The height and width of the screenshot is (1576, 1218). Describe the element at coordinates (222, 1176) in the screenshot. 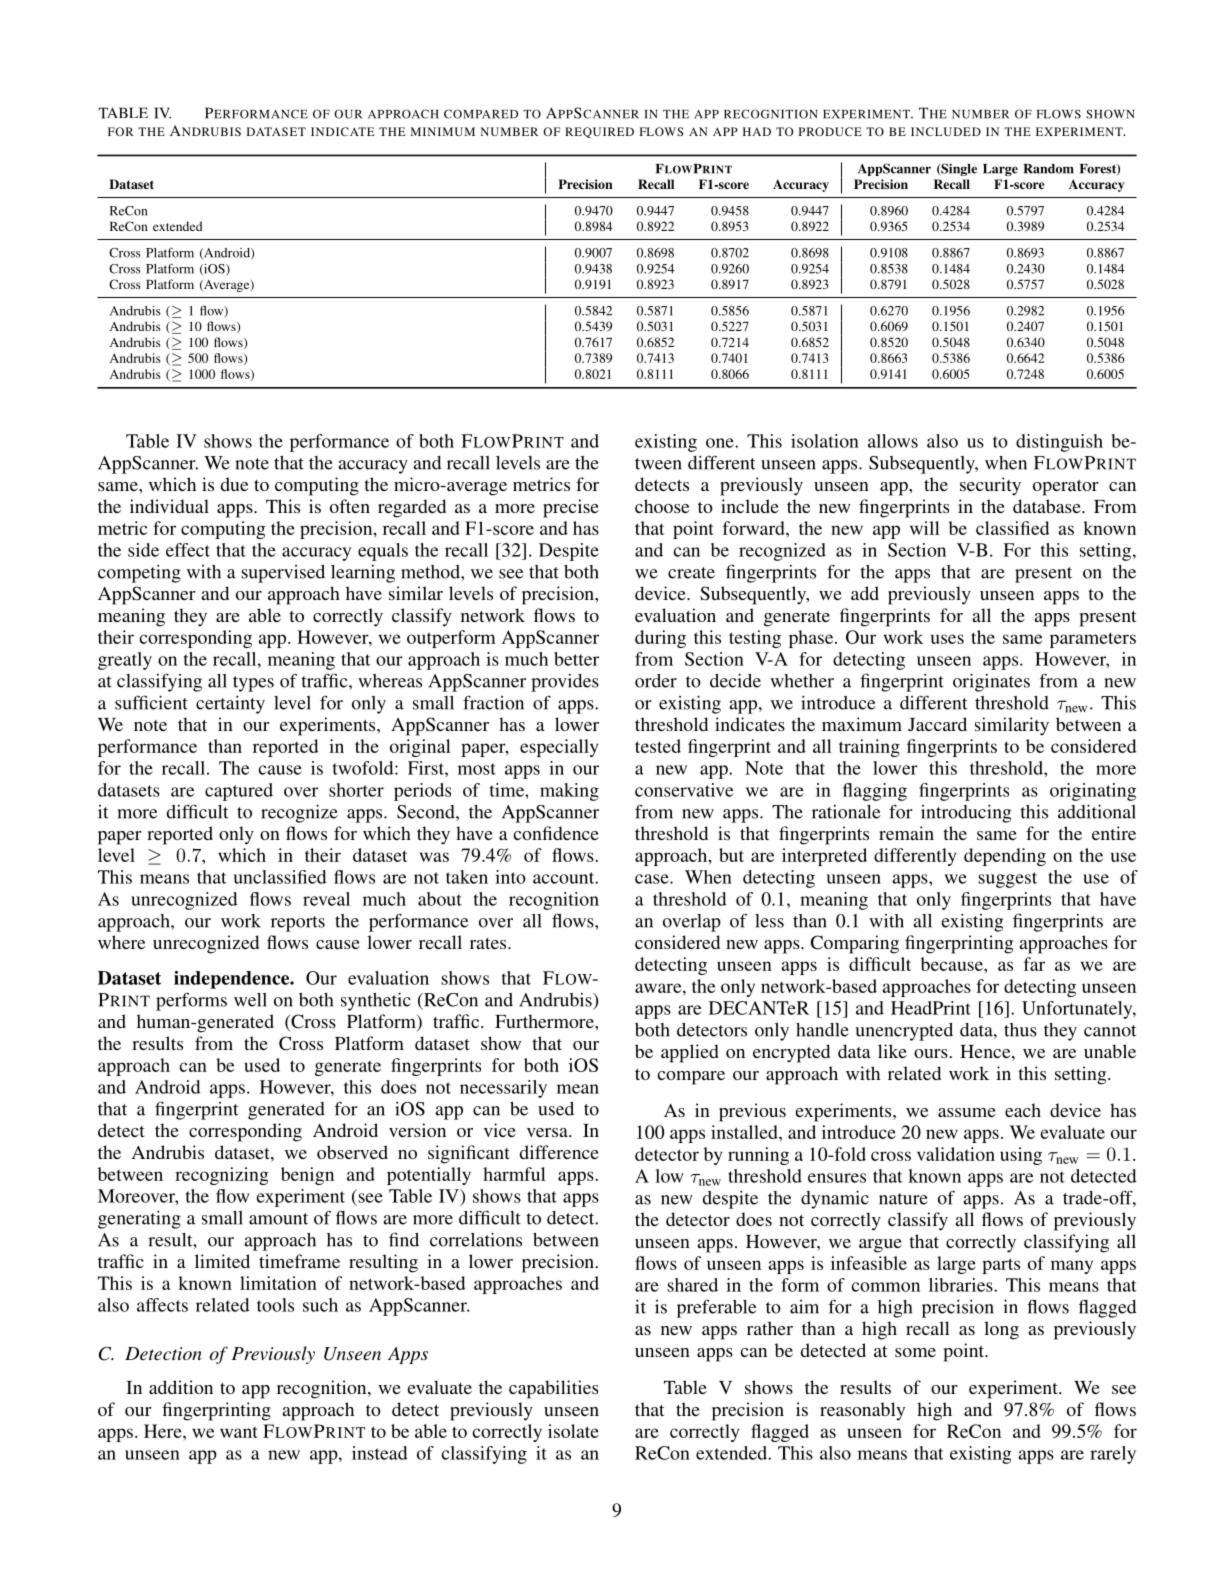

I see `recognizing` at that location.
